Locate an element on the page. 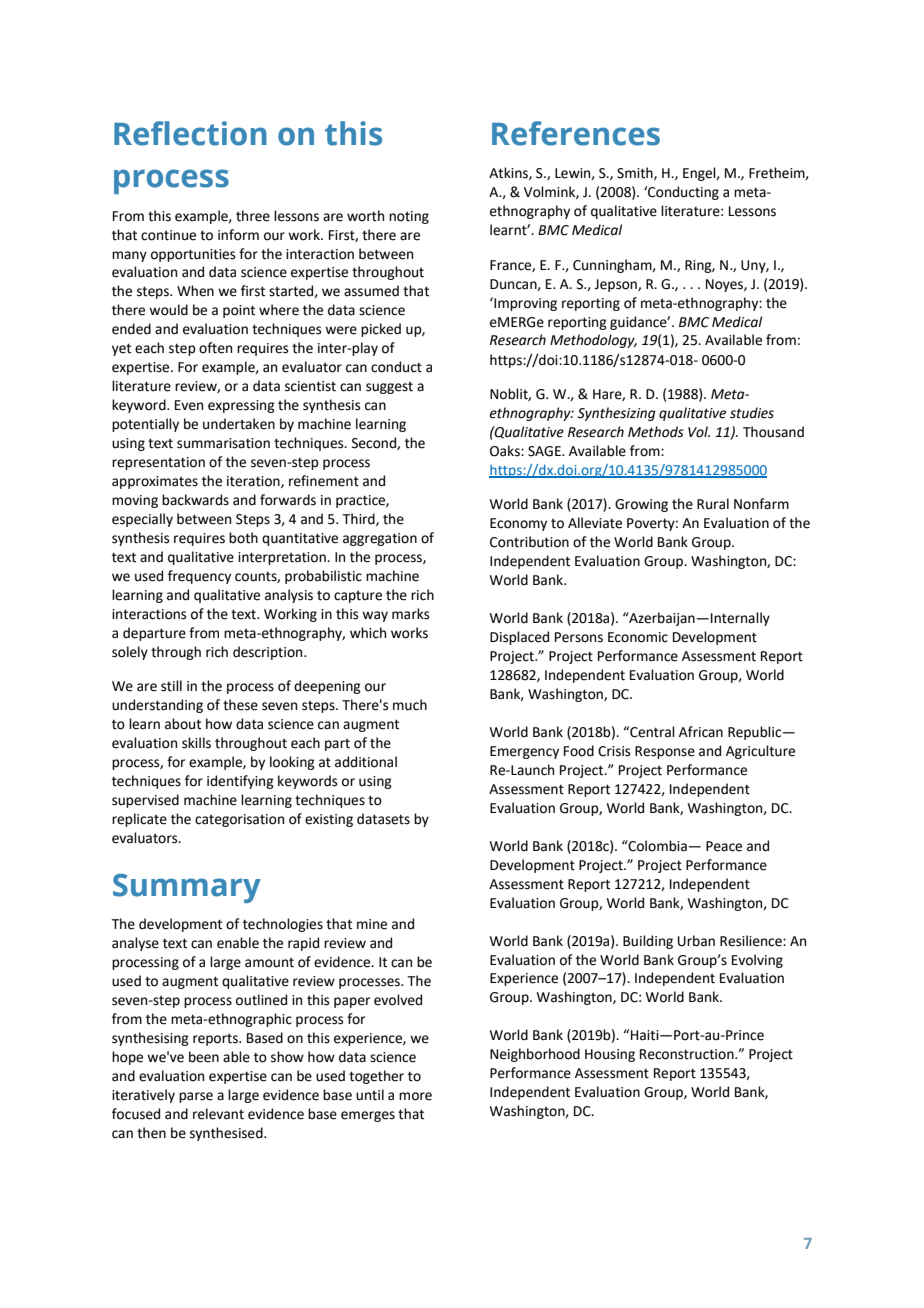 The height and width of the image is (1308, 924). Rural is located at coordinates (713, 504).
